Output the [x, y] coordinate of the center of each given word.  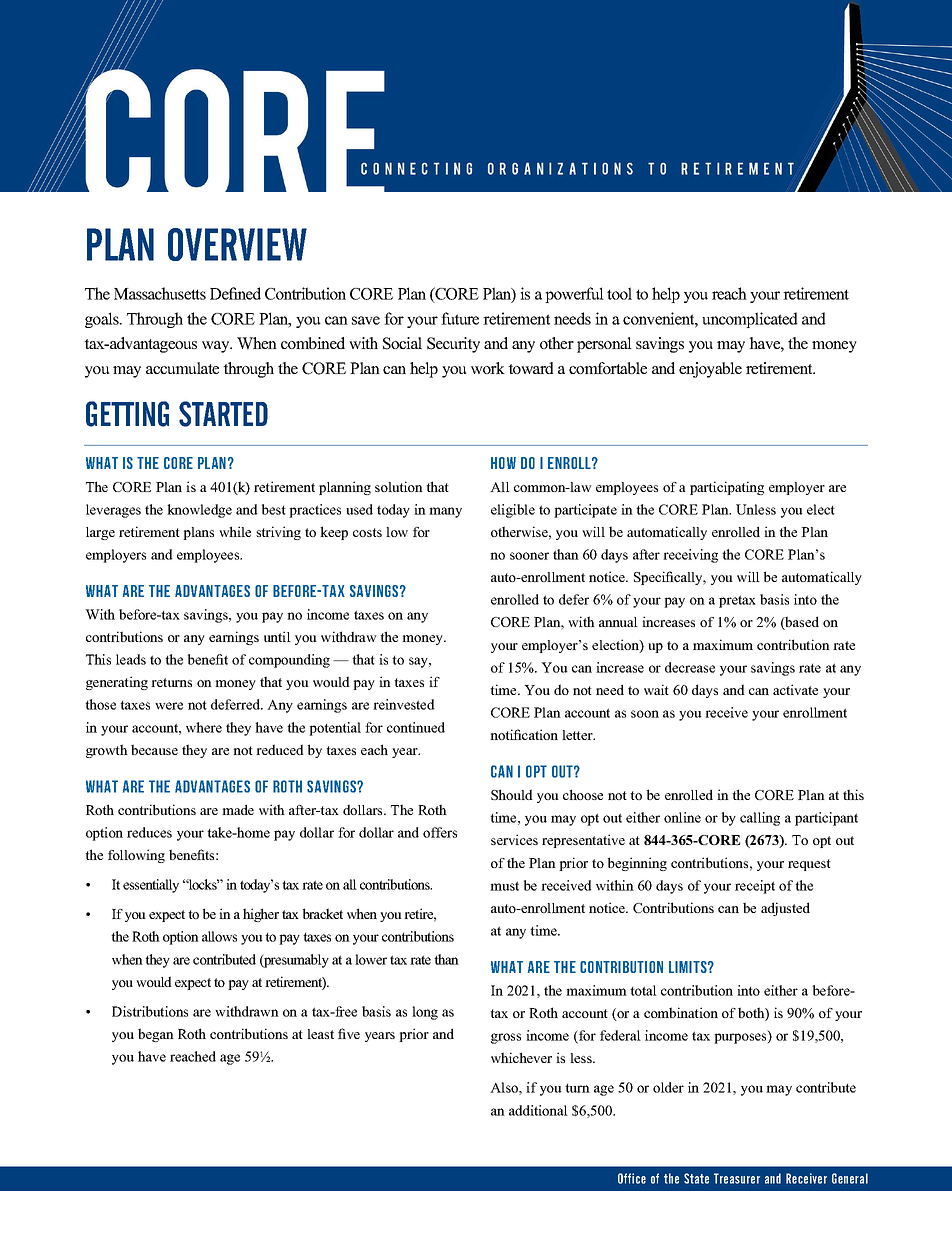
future [460, 318]
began [156, 1035]
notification [524, 734]
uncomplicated [750, 320]
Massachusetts [160, 293]
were [169, 706]
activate [795, 689]
